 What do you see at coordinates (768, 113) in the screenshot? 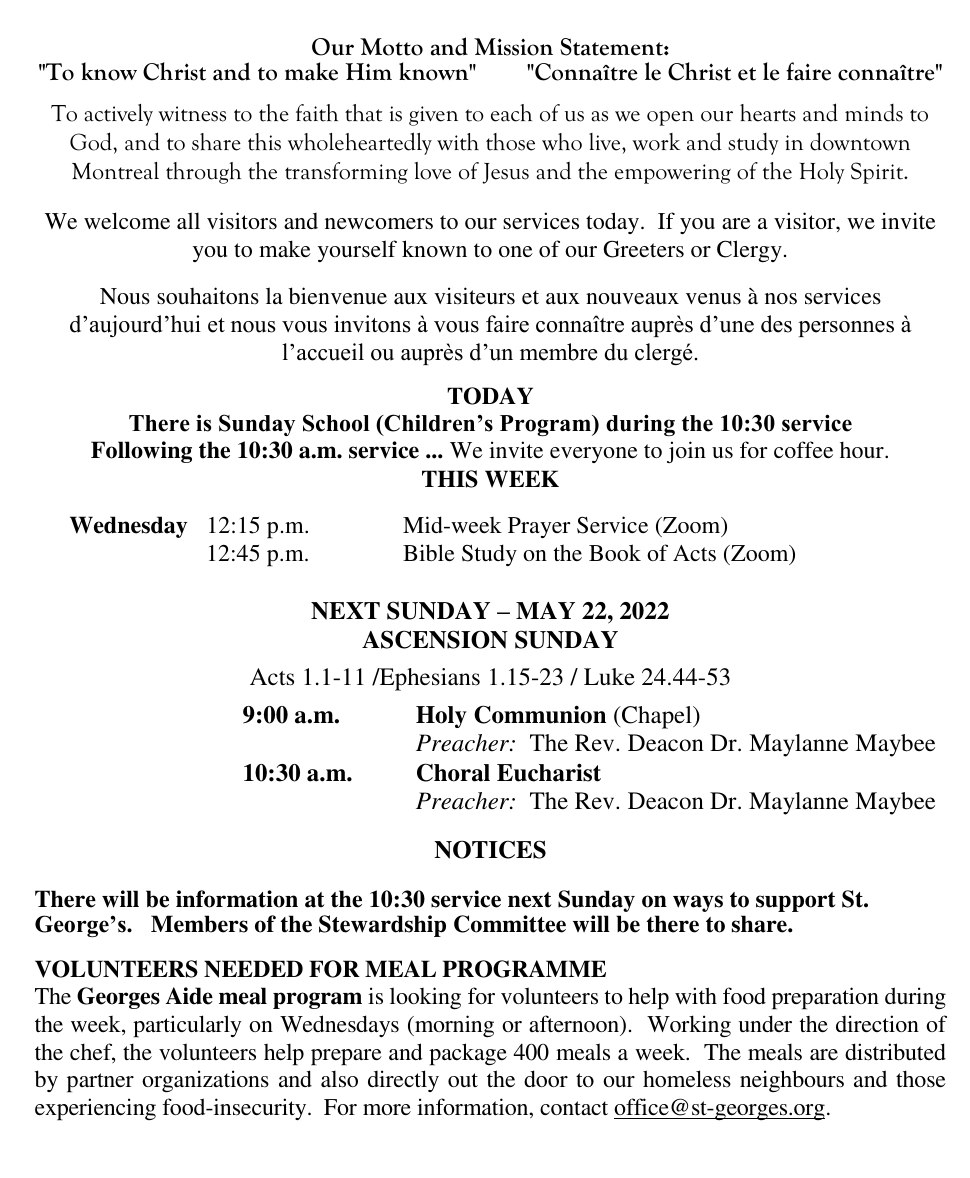
I see `hearts` at bounding box center [768, 113].
